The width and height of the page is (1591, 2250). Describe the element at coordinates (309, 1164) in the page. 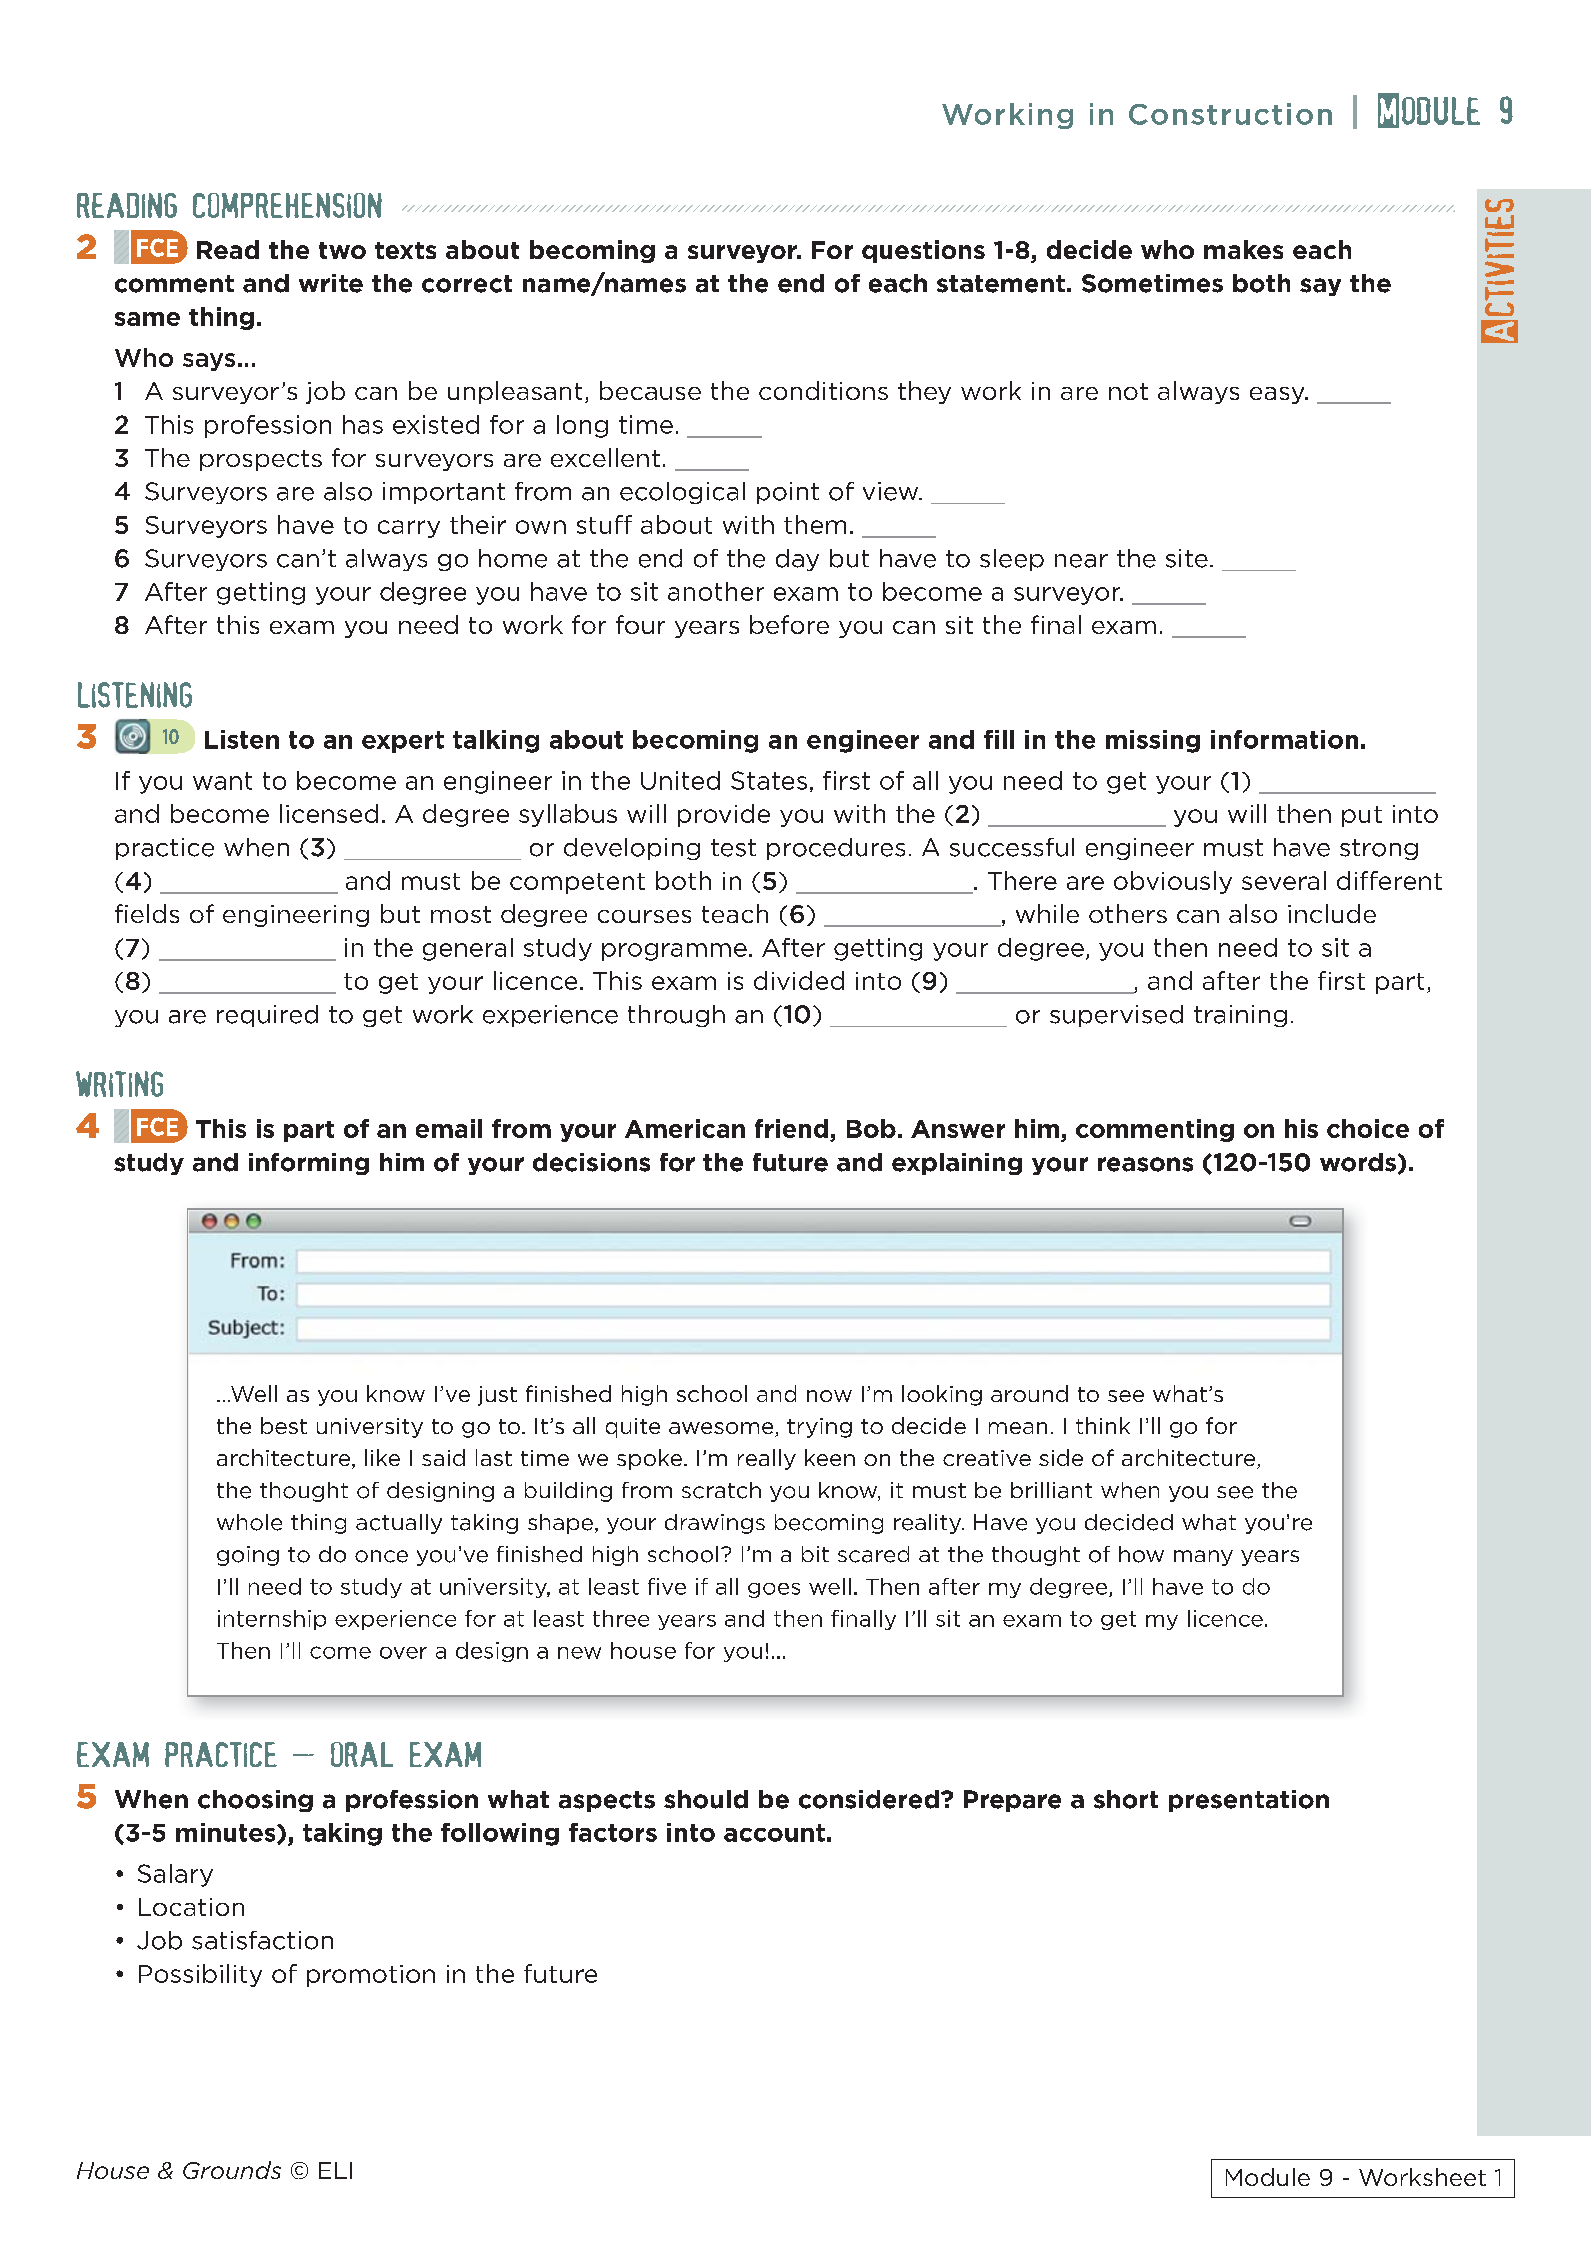

I see `informing` at that location.
